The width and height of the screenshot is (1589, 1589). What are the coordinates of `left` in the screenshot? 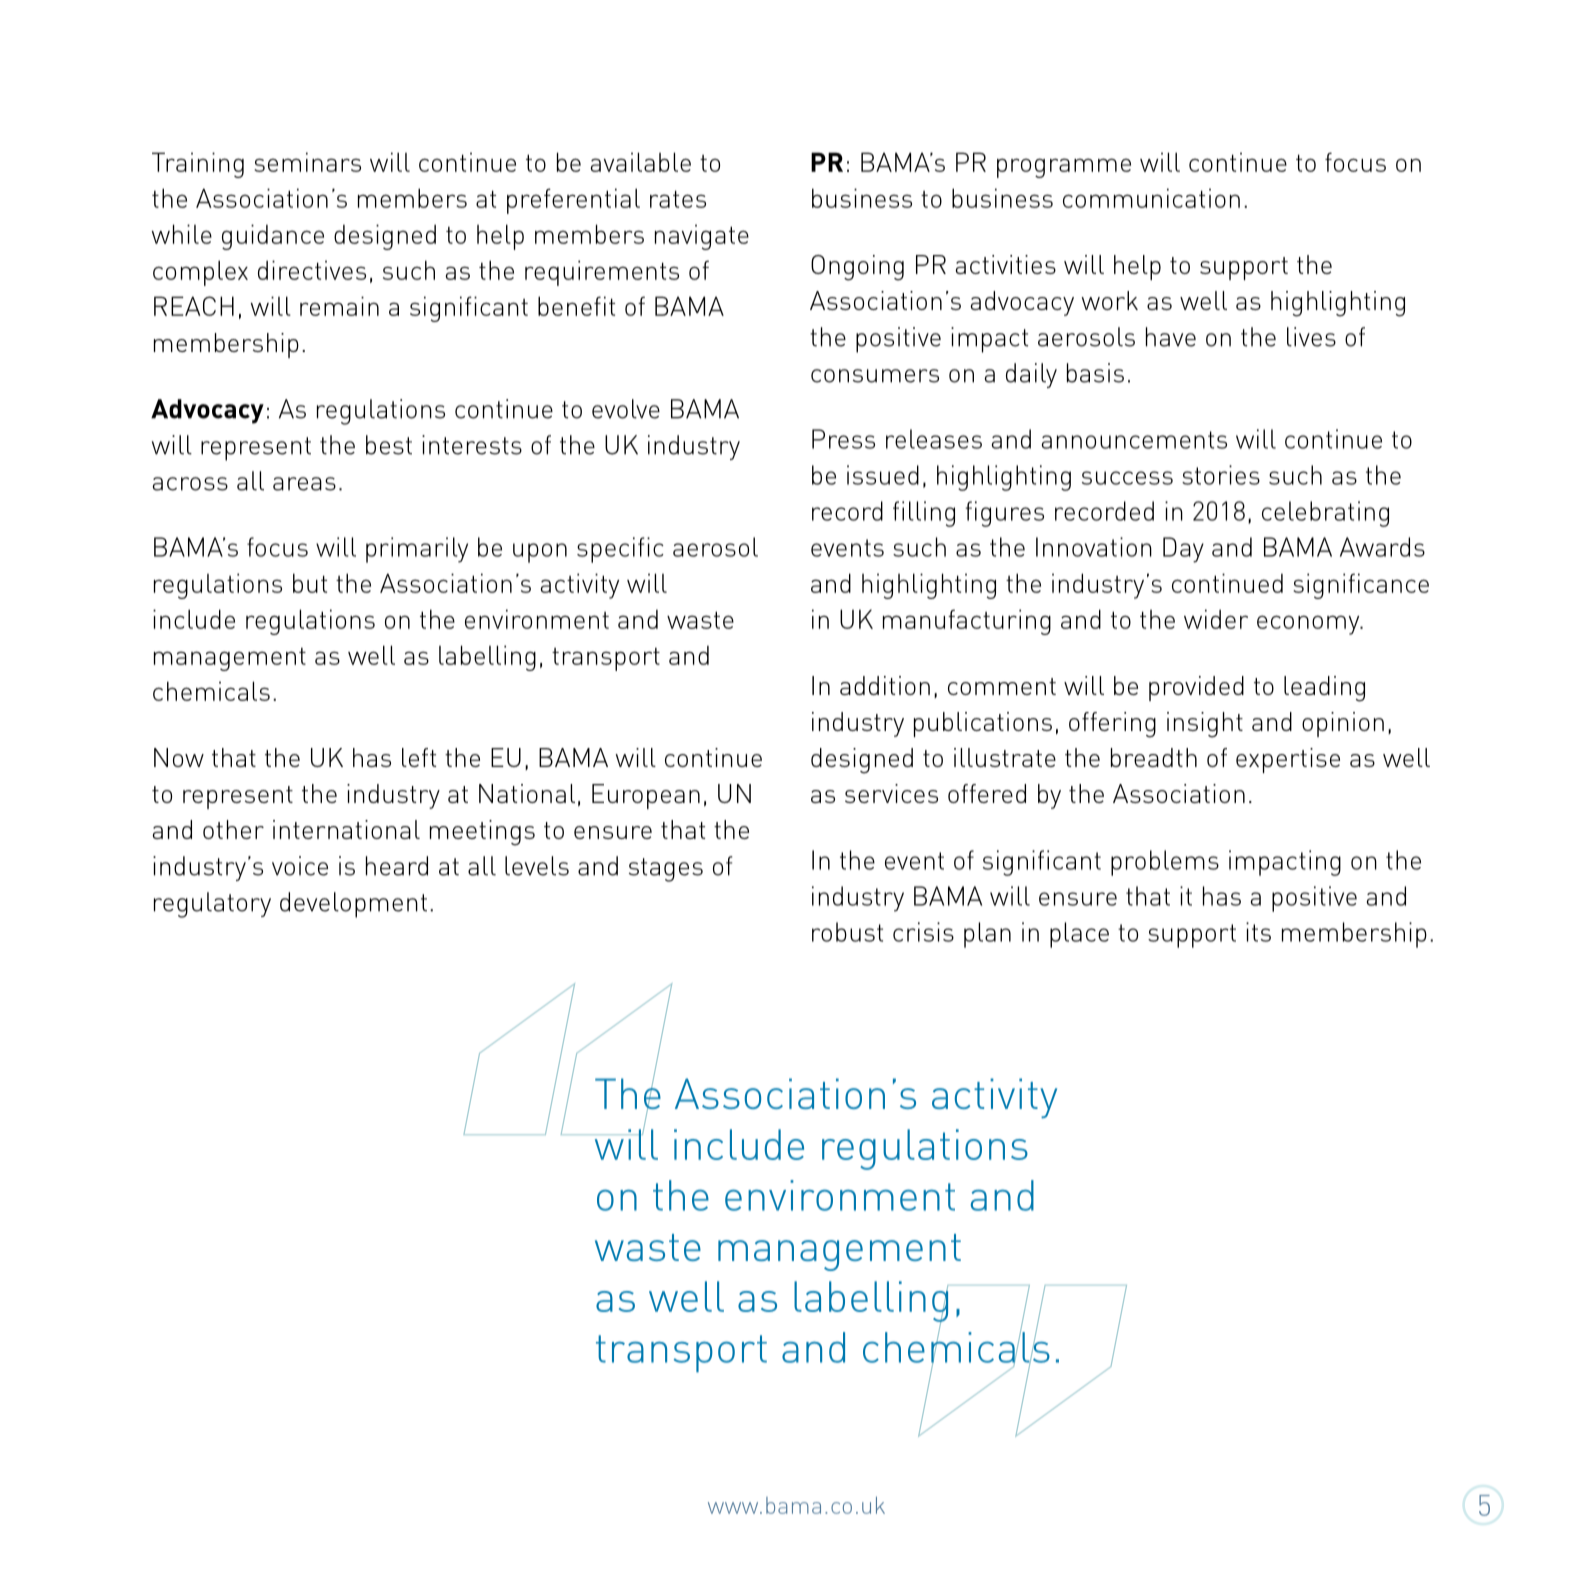 It's located at (419, 757).
